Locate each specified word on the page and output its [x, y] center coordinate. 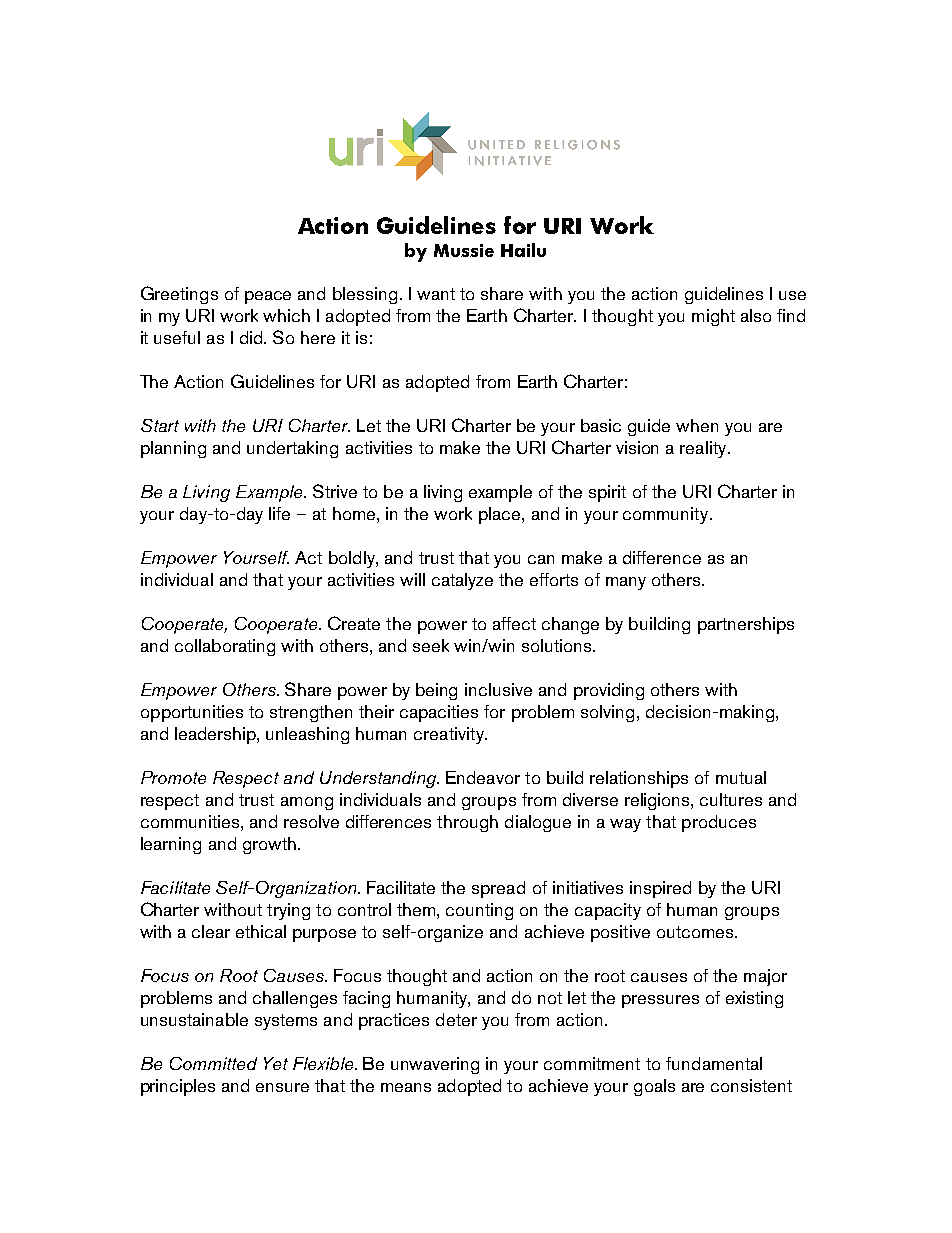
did [252, 337]
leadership [216, 735]
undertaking [292, 449]
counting [479, 911]
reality [704, 449]
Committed [213, 1063]
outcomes [696, 932]
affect [514, 623]
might [713, 317]
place [501, 515]
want [436, 294]
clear [211, 931]
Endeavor [483, 777]
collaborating [225, 647]
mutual [741, 777]
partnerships [746, 625]
